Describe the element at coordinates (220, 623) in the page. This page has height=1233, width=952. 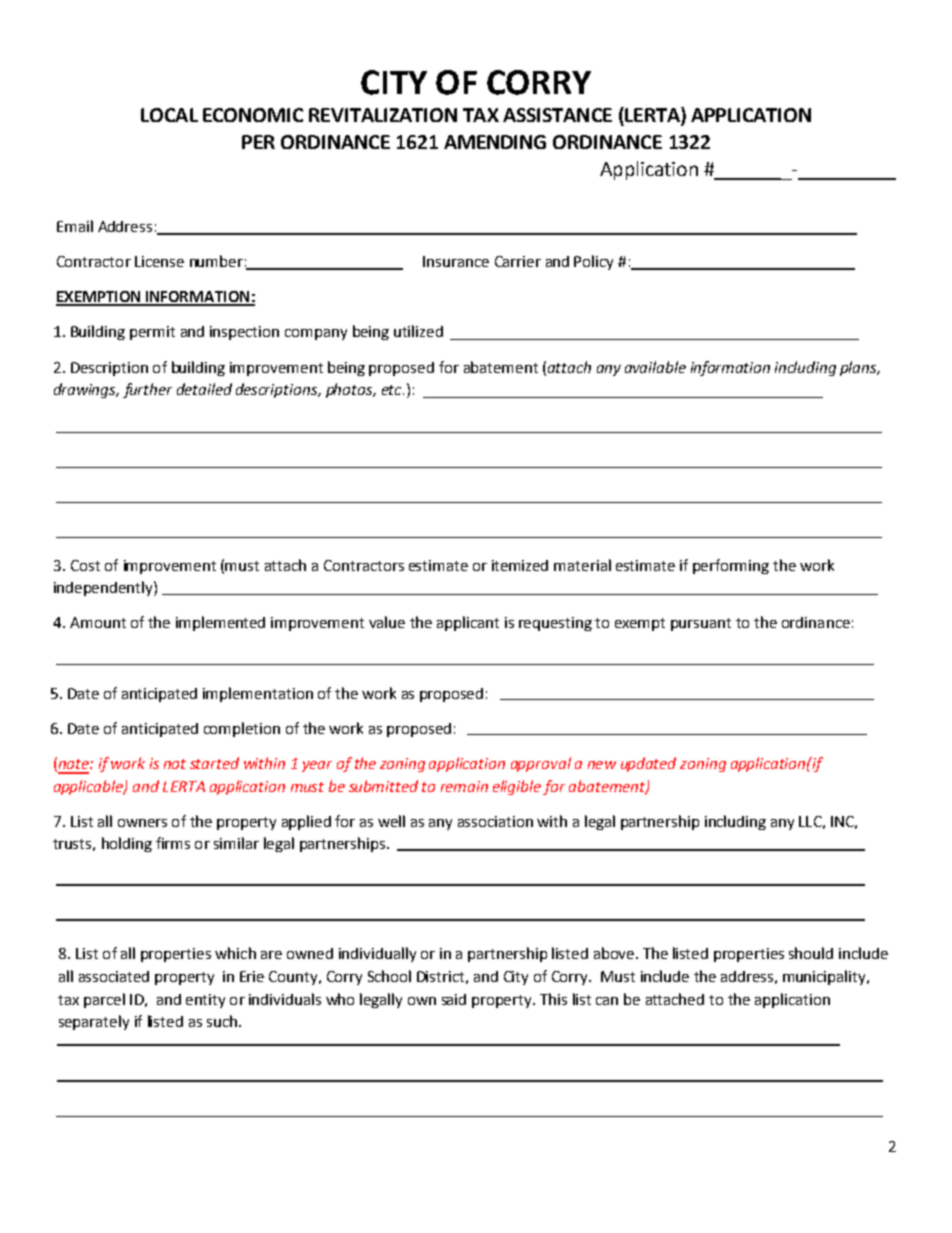
I see `implemented` at that location.
